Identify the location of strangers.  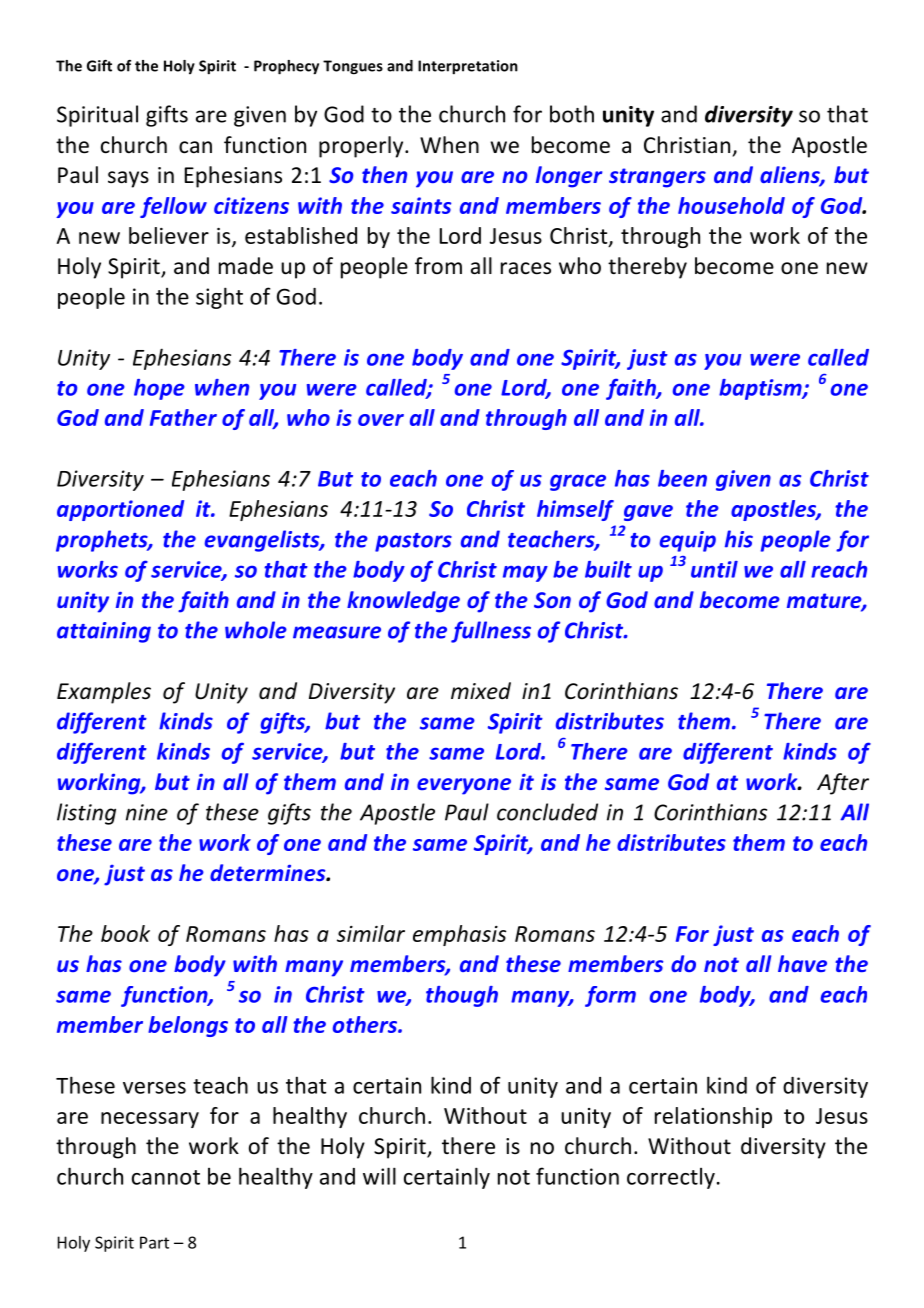
(657, 178).
